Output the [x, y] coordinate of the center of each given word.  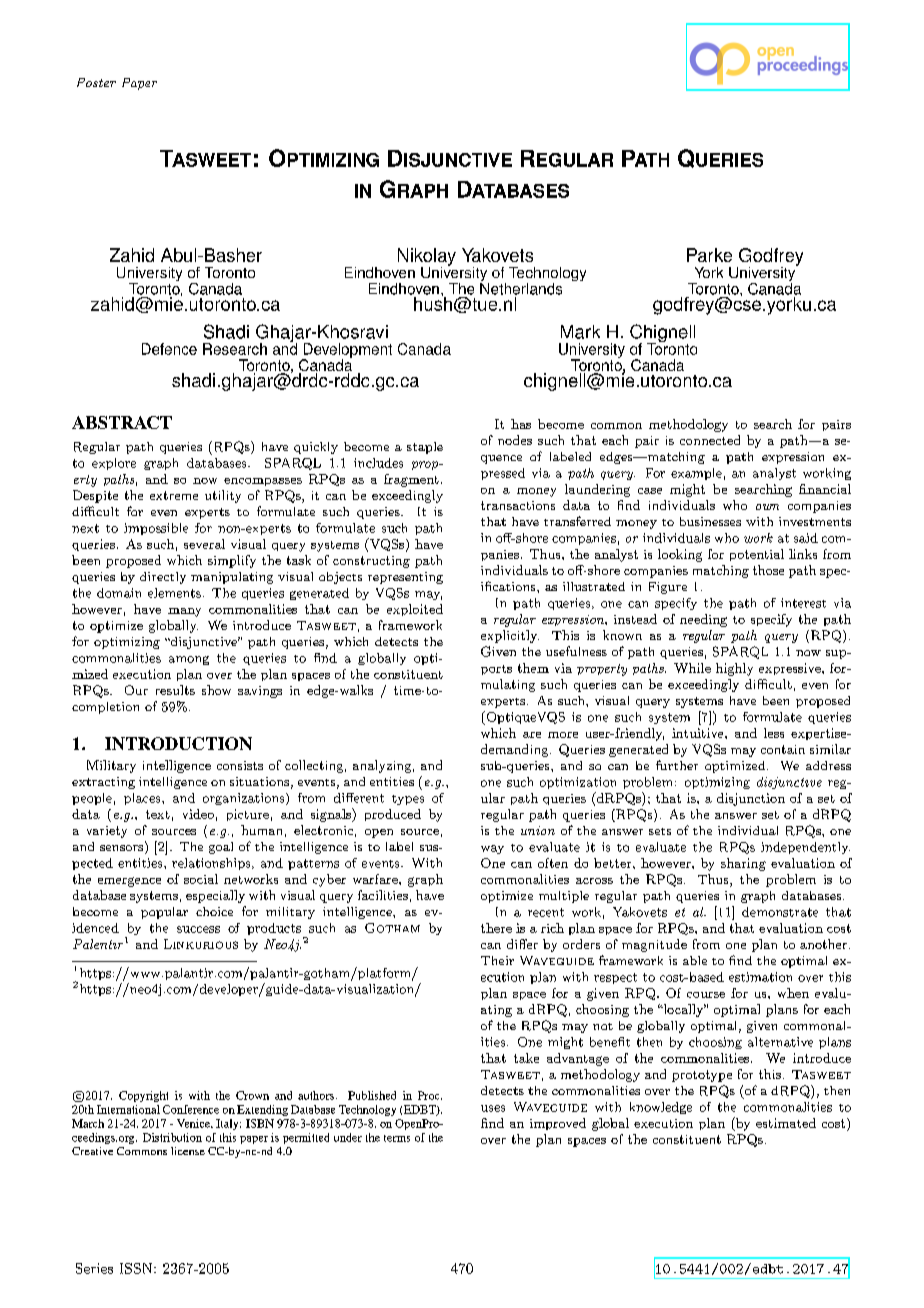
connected [710, 440]
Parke [709, 255]
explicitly [510, 636]
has [521, 424]
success [198, 929]
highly [734, 669]
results [175, 690]
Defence [169, 349]
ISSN [137, 1268]
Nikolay [427, 258]
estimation [760, 977]
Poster [96, 82]
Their [497, 960]
